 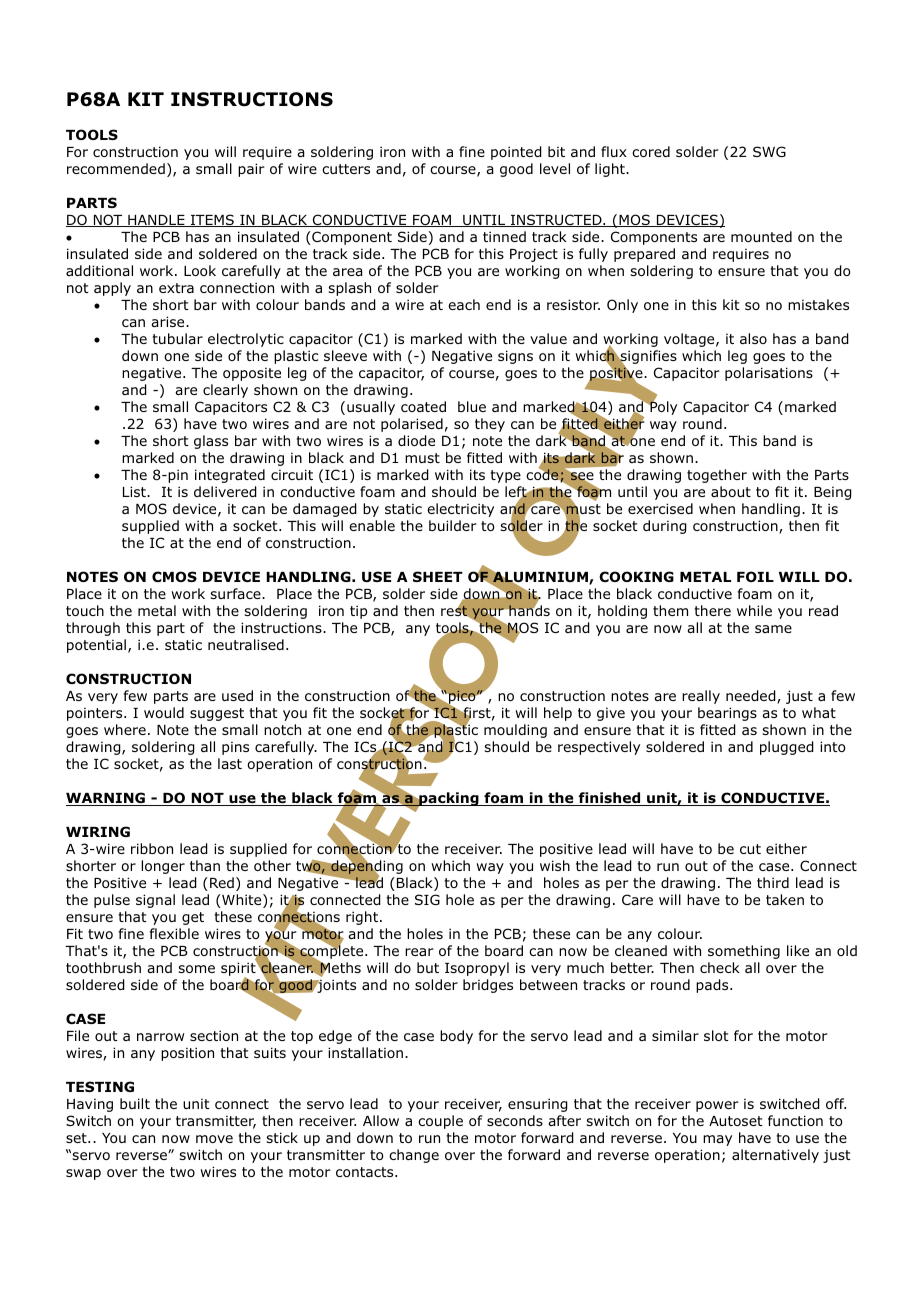 I want to click on rear, so click(x=419, y=952).
